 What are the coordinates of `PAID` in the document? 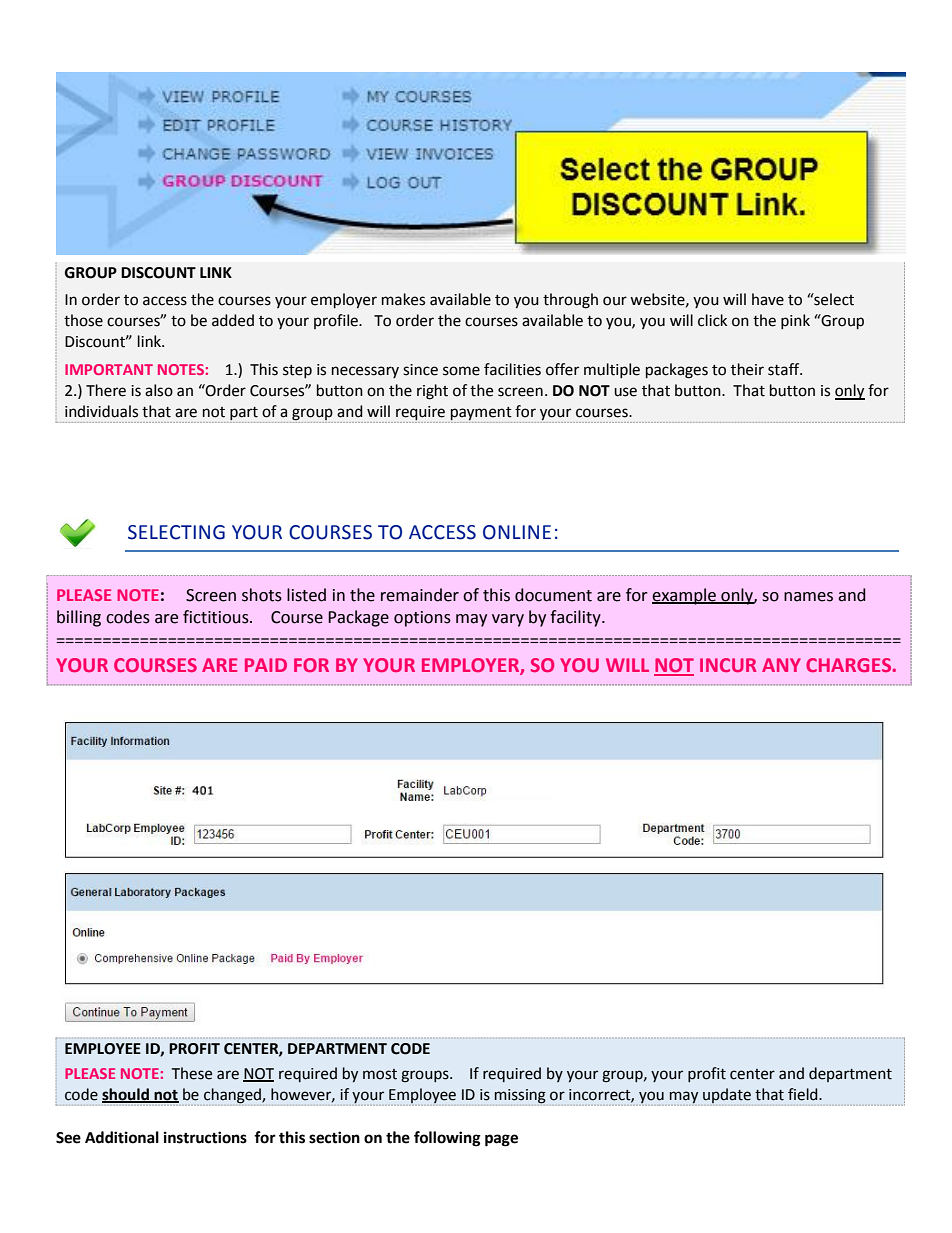 It's located at (266, 665).
